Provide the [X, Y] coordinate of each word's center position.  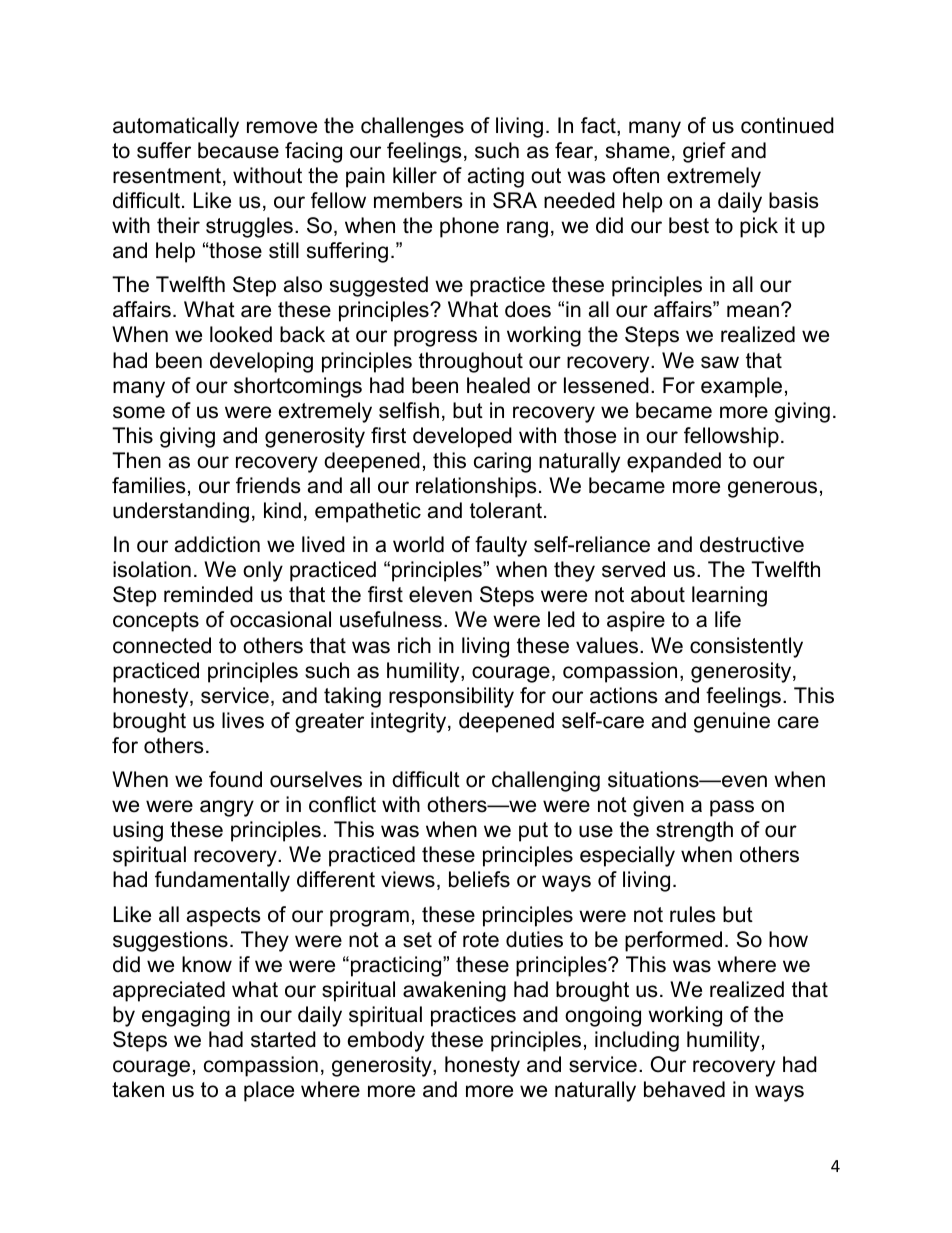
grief [704, 152]
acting [496, 177]
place [269, 1091]
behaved [684, 1089]
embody [386, 1041]
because [238, 150]
